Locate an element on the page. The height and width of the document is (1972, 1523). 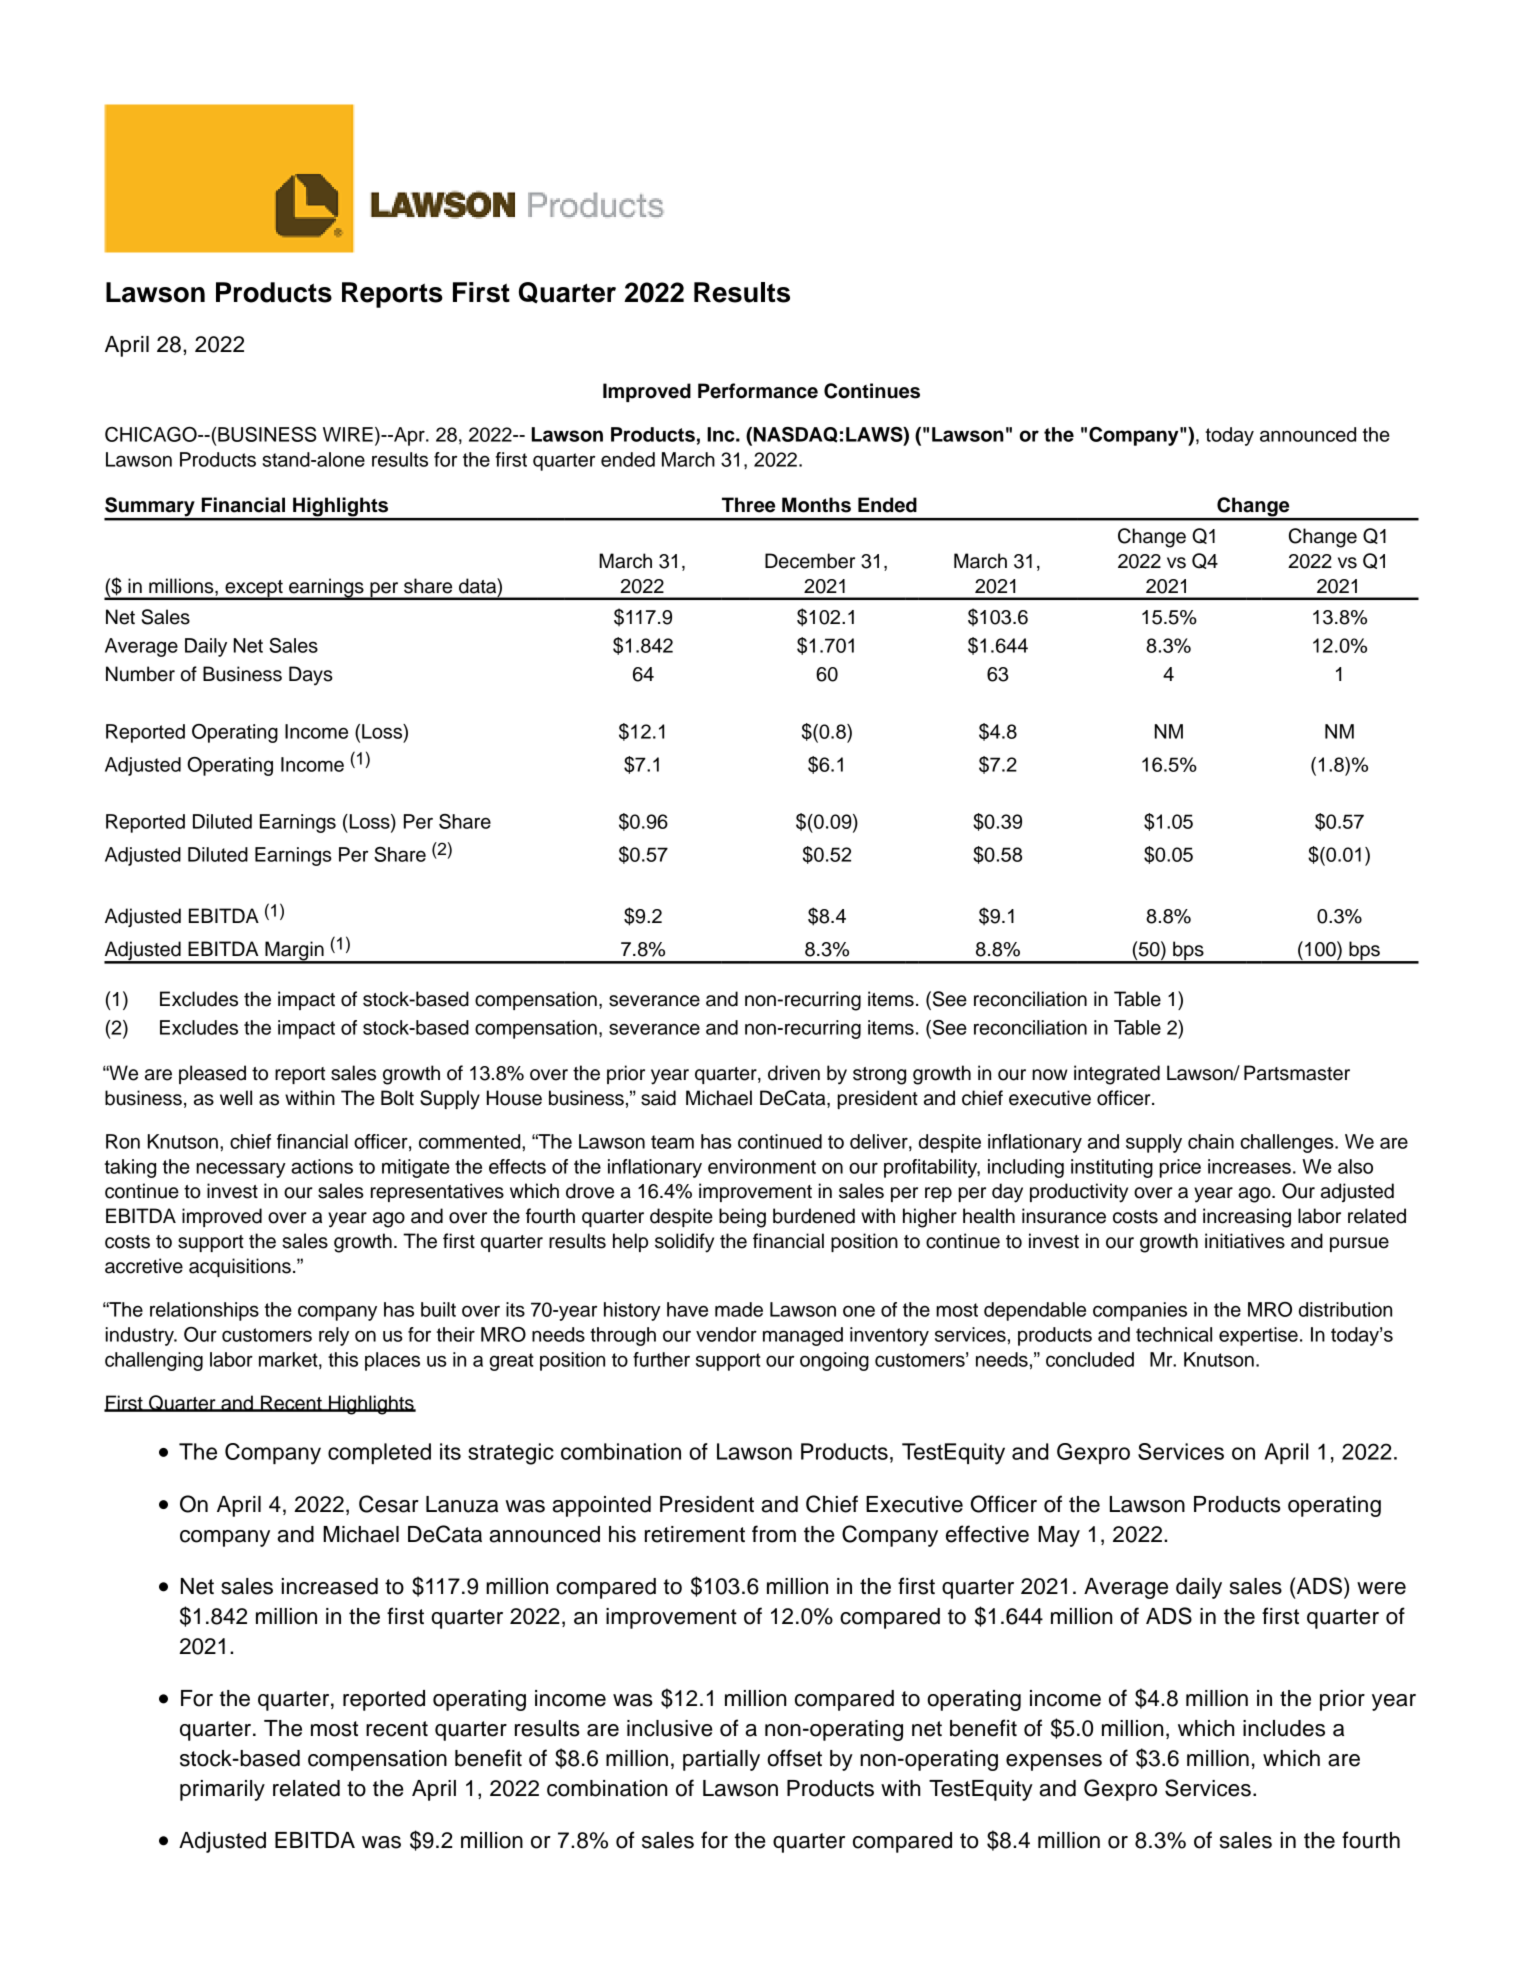
except is located at coordinates (254, 589).
